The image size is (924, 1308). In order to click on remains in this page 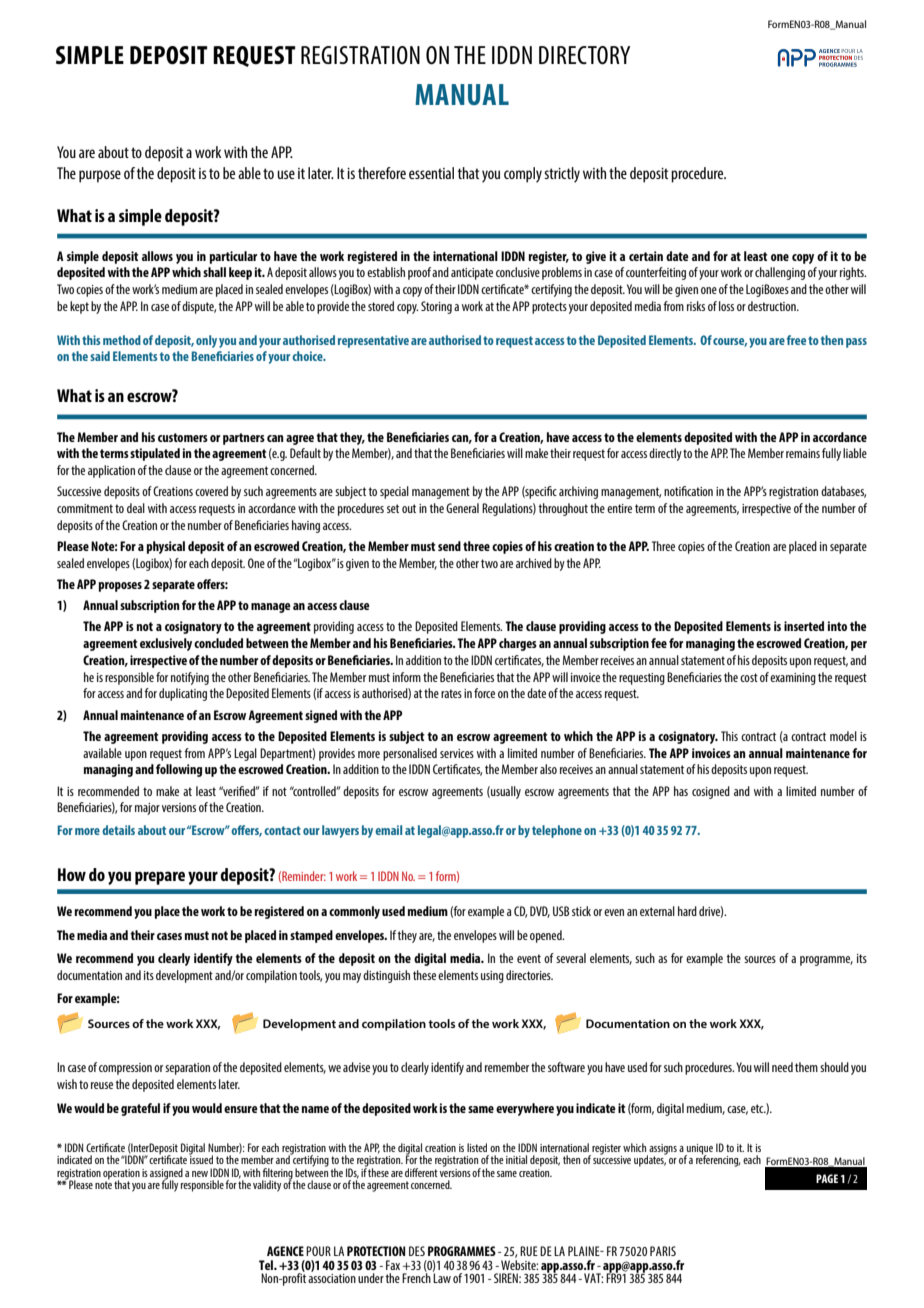, I will do `click(803, 453)`.
